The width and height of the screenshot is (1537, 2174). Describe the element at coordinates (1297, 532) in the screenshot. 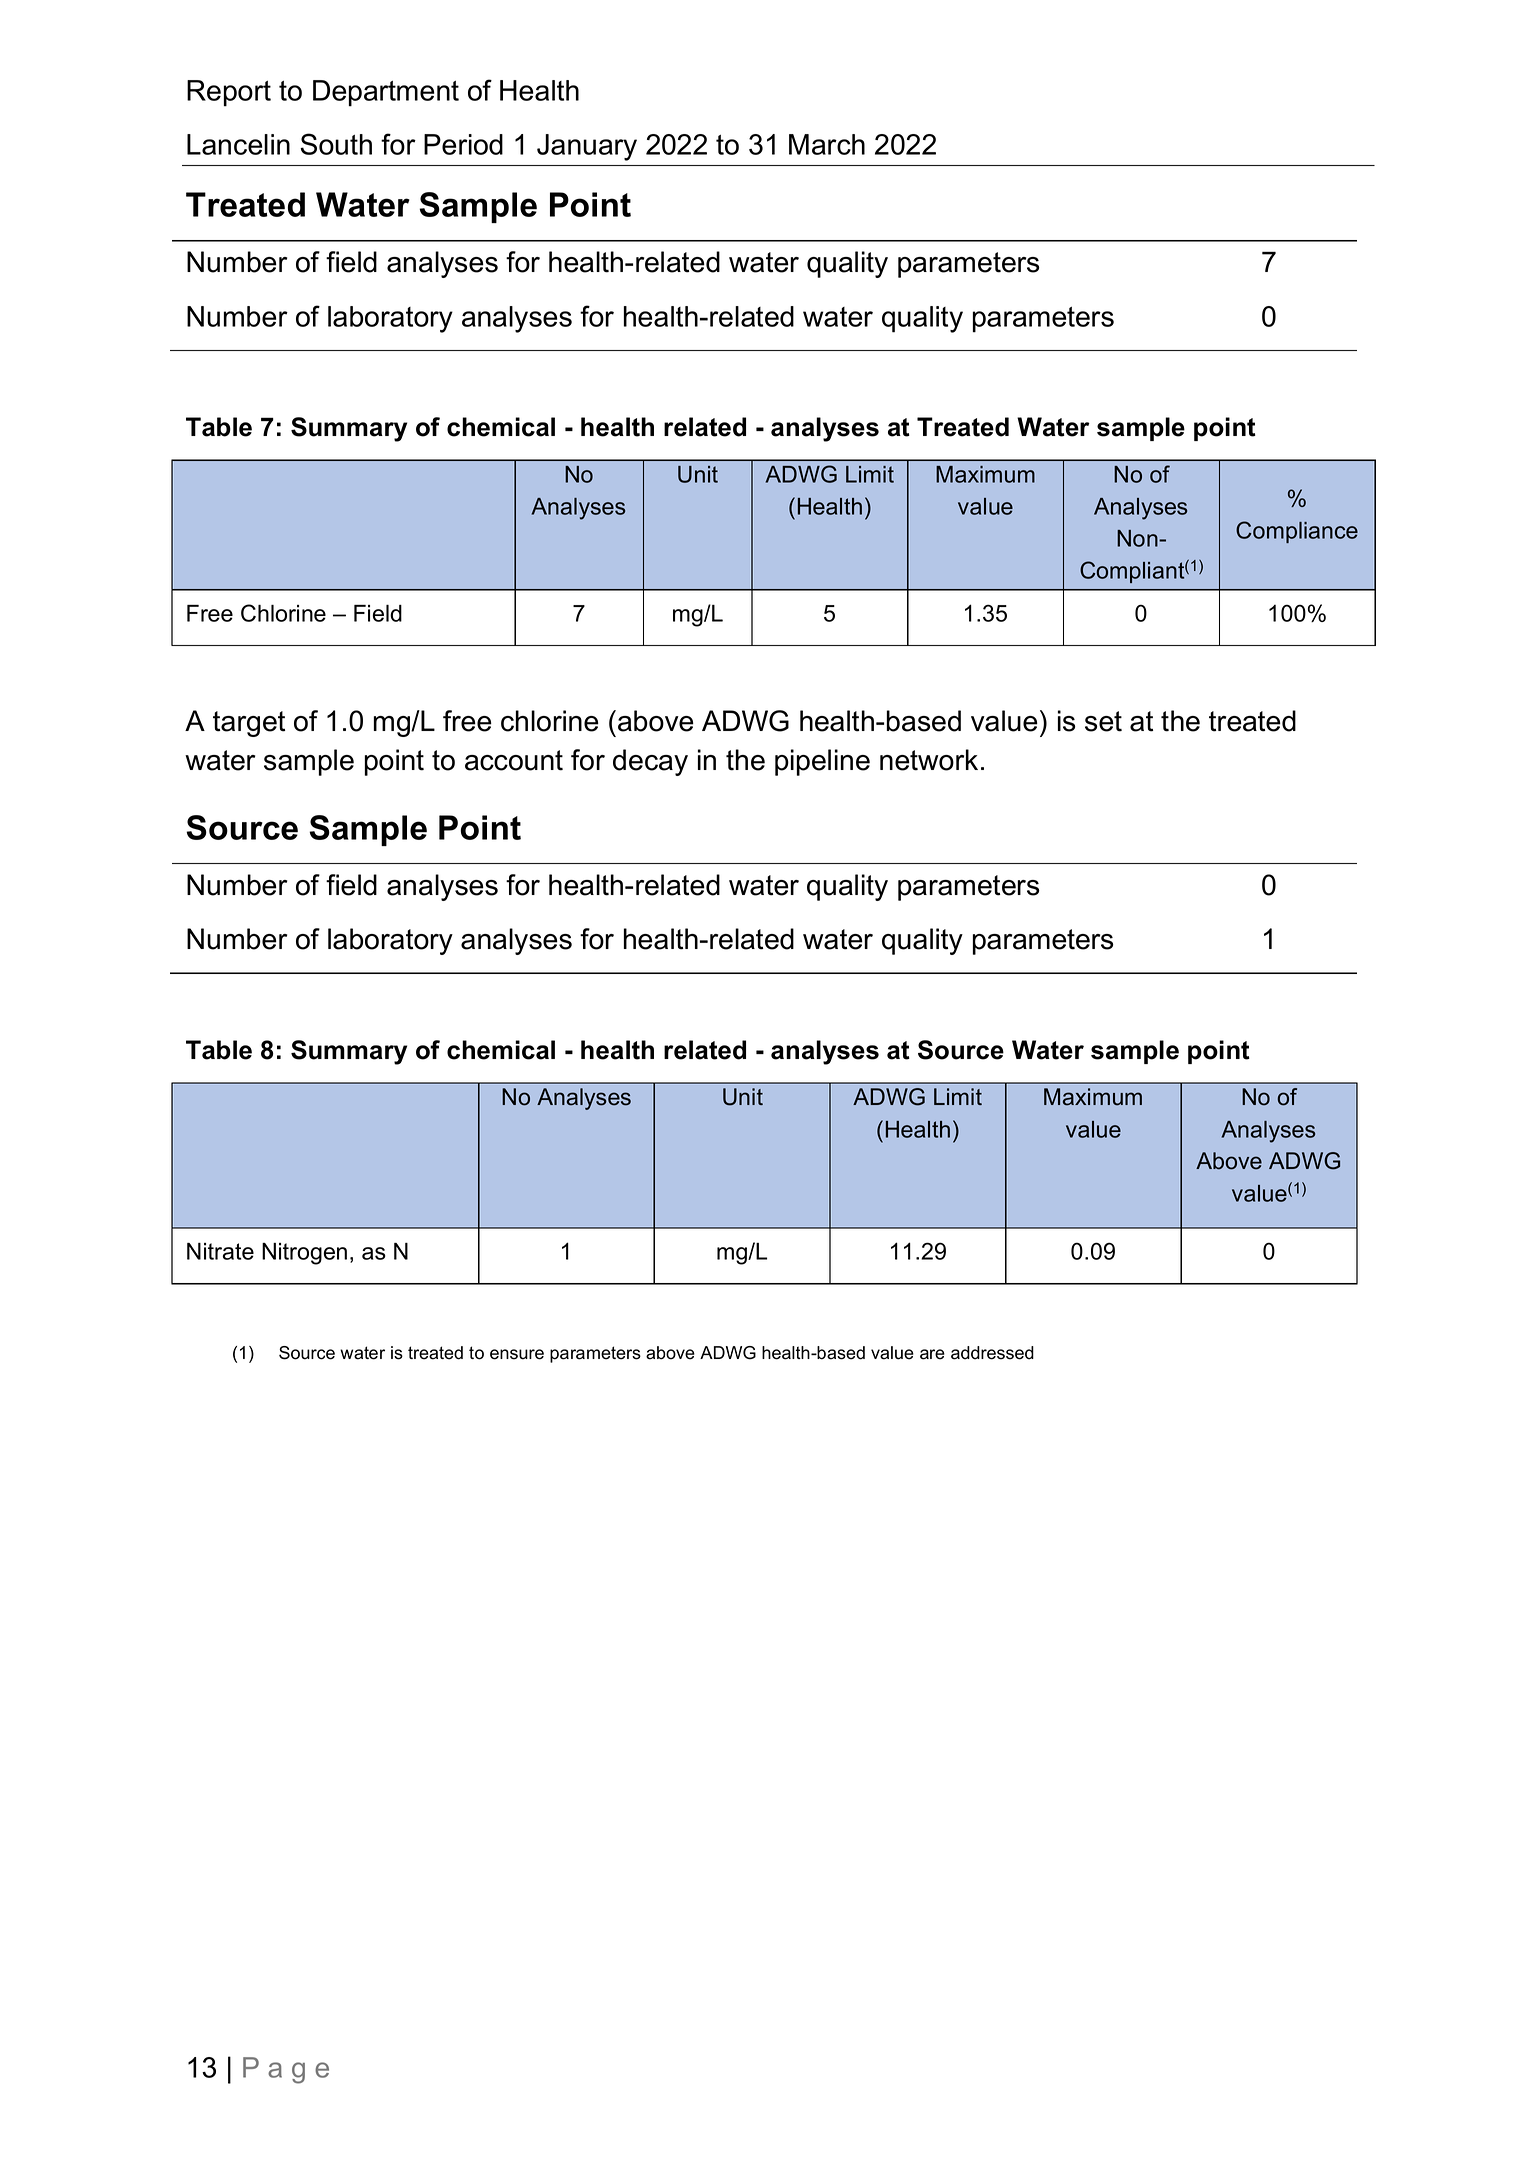

I see `Compliance` at that location.
